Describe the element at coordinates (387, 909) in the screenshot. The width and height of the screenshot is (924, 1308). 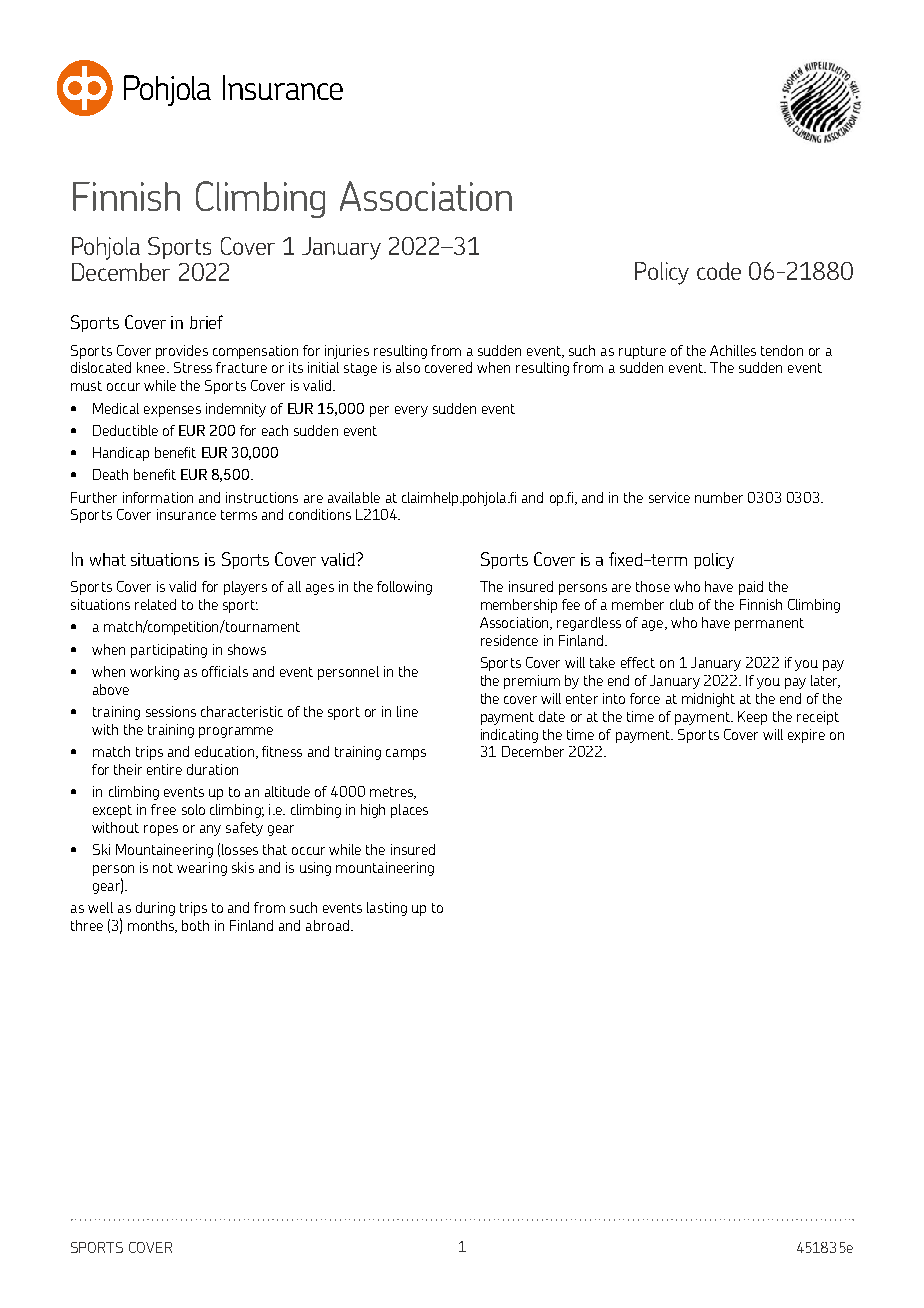
I see `lasting` at that location.
